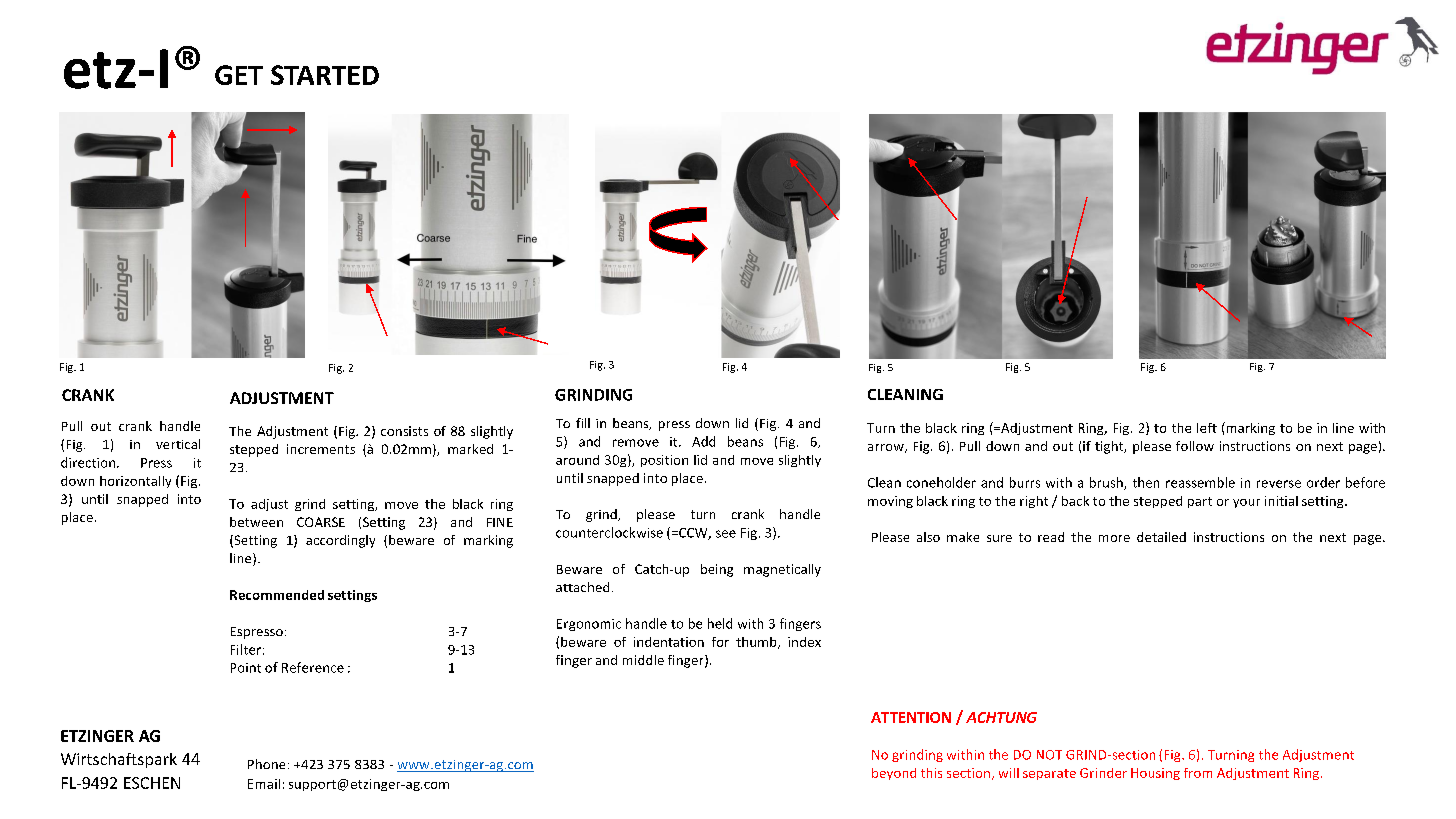  What do you see at coordinates (404, 431) in the page?
I see `consists` at bounding box center [404, 431].
